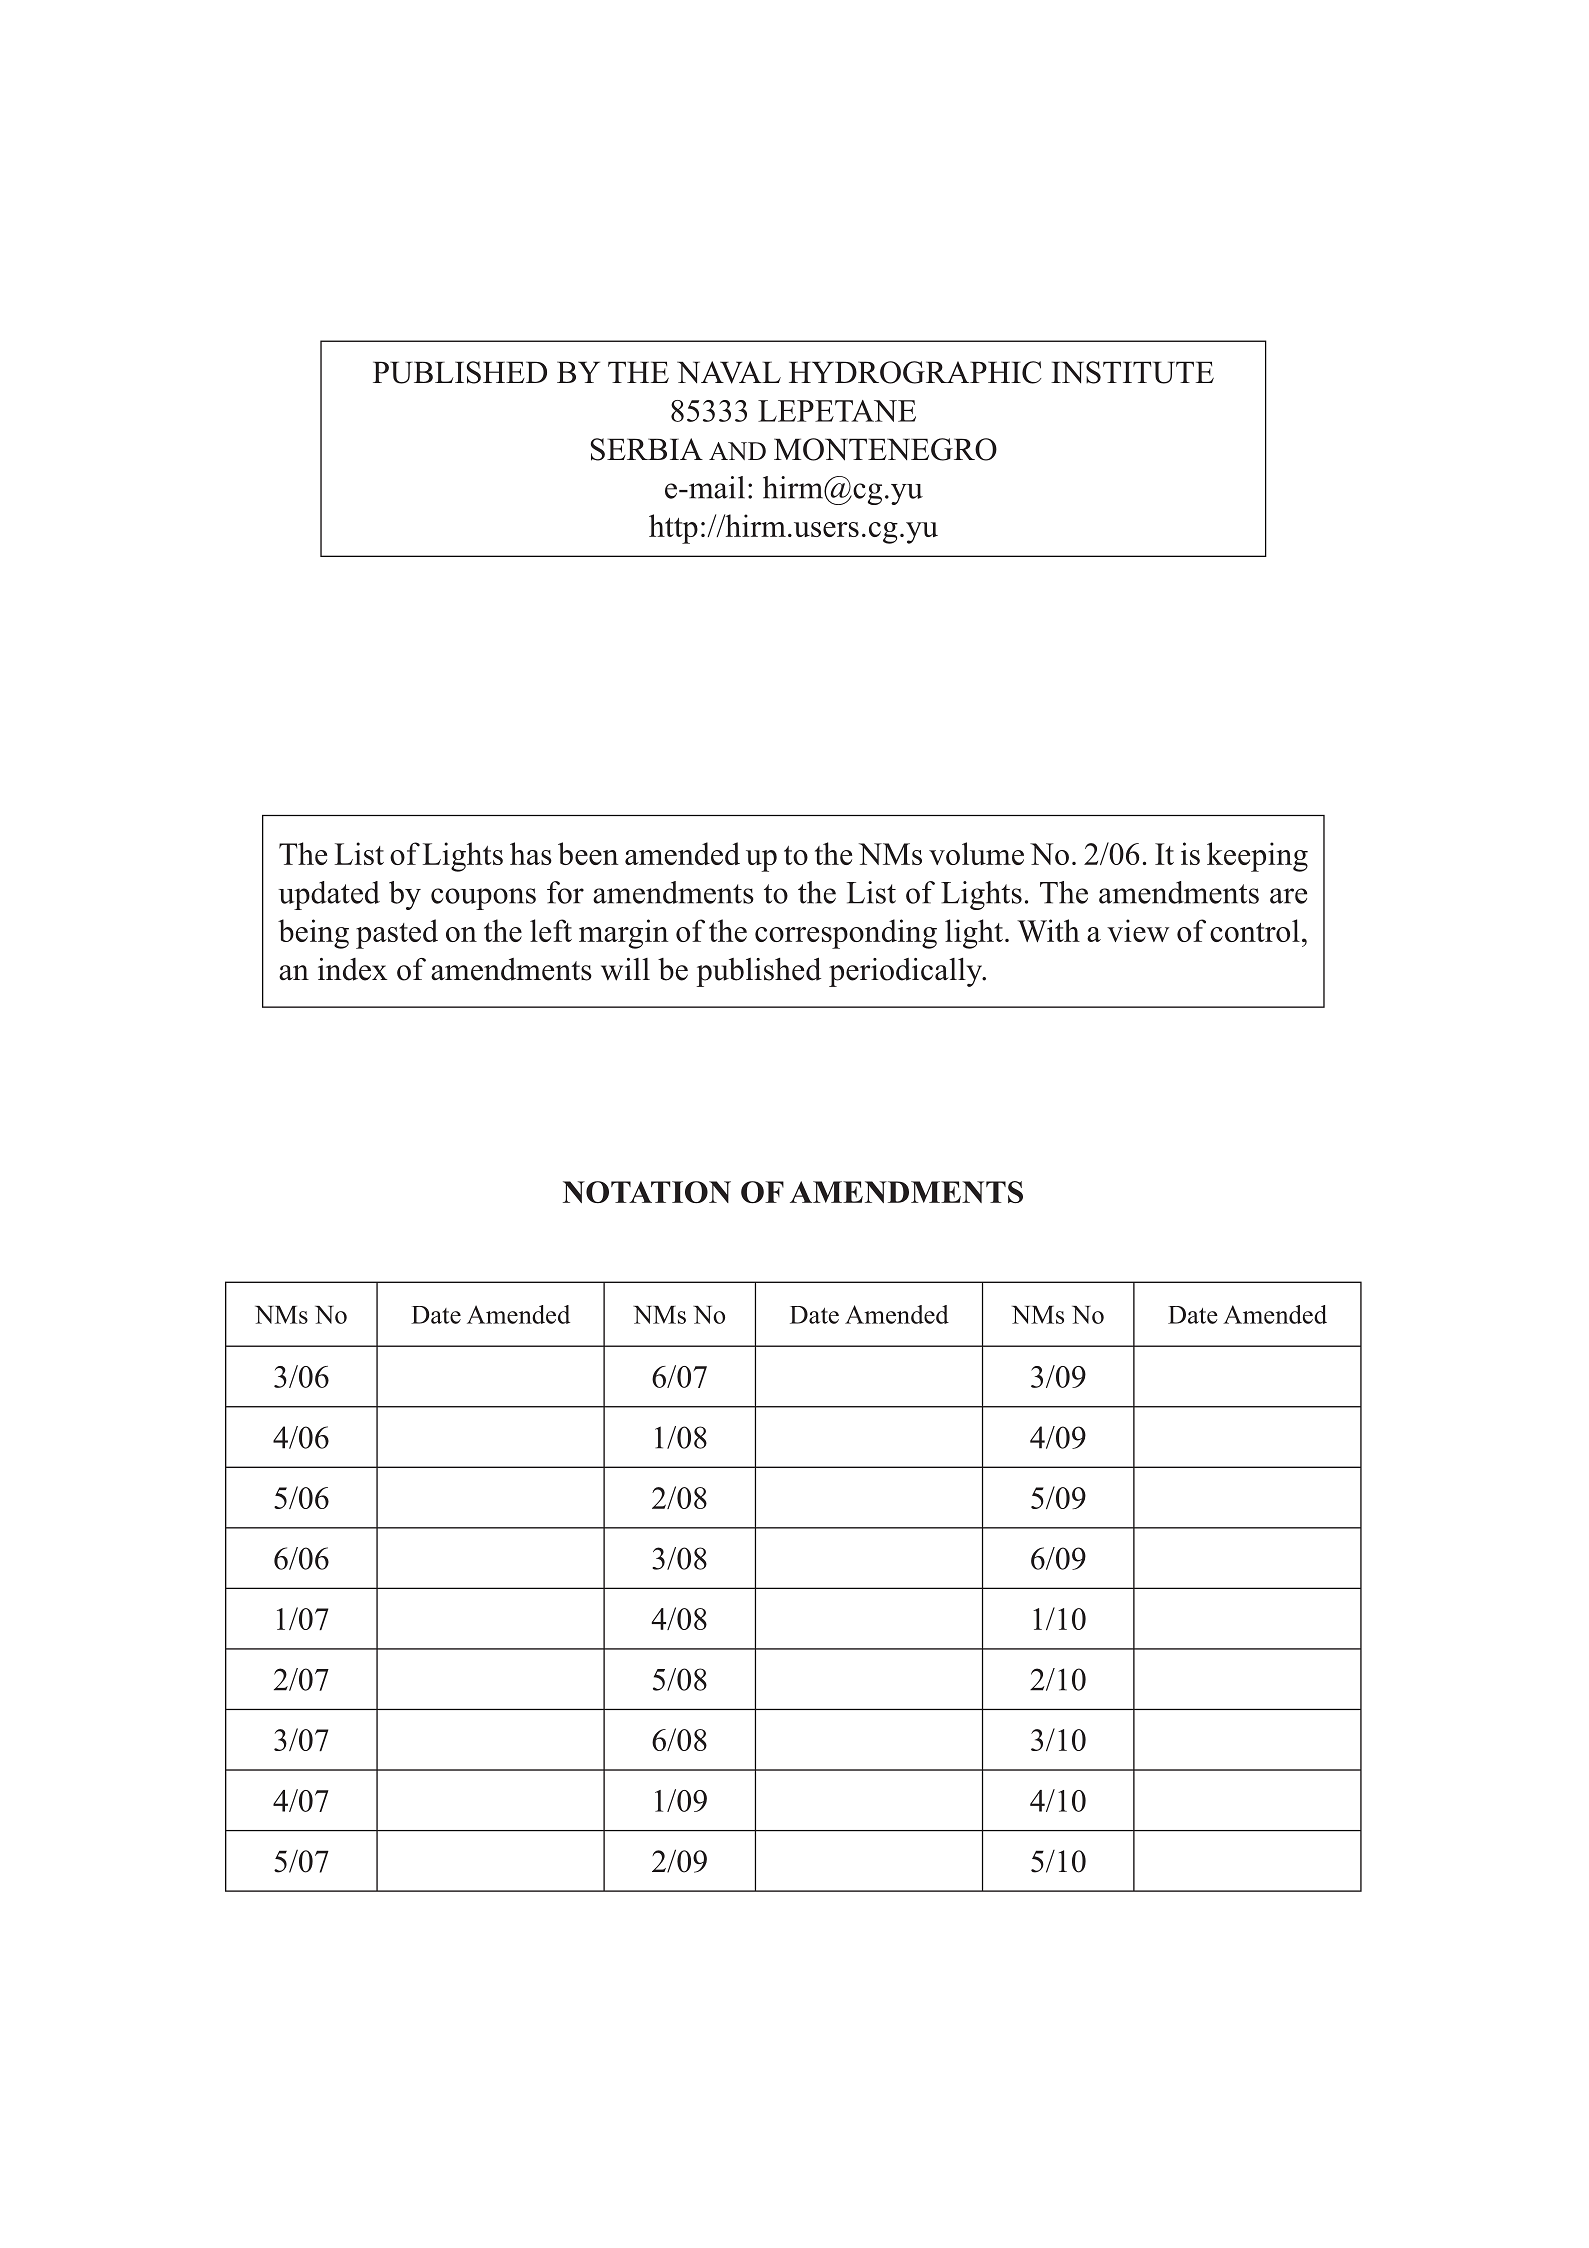 The height and width of the image is (2248, 1589). I want to click on NOTATION, so click(647, 1192).
